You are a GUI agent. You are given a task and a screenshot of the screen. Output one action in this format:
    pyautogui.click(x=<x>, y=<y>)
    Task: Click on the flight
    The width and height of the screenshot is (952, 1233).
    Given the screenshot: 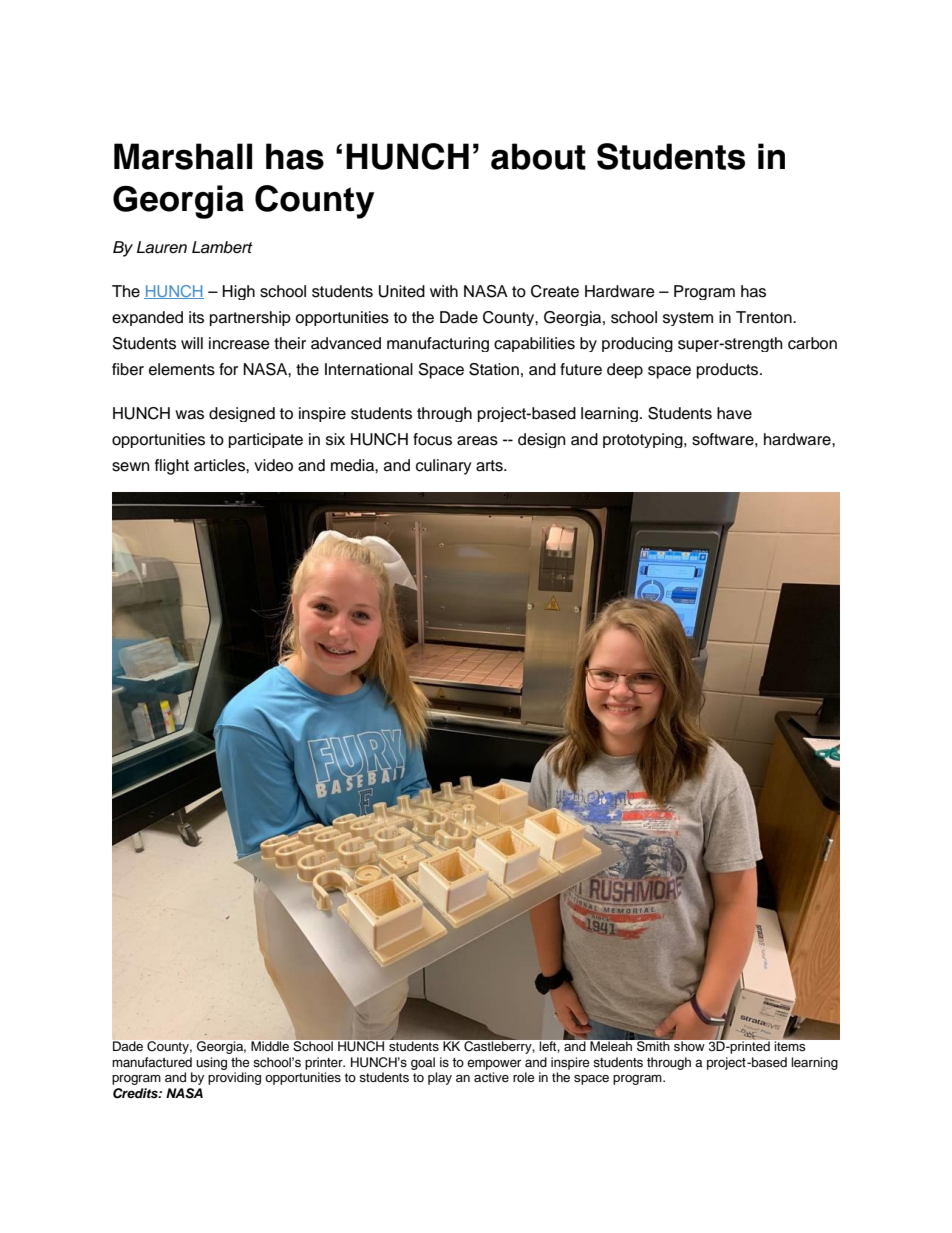 What is the action you would take?
    pyautogui.click(x=172, y=467)
